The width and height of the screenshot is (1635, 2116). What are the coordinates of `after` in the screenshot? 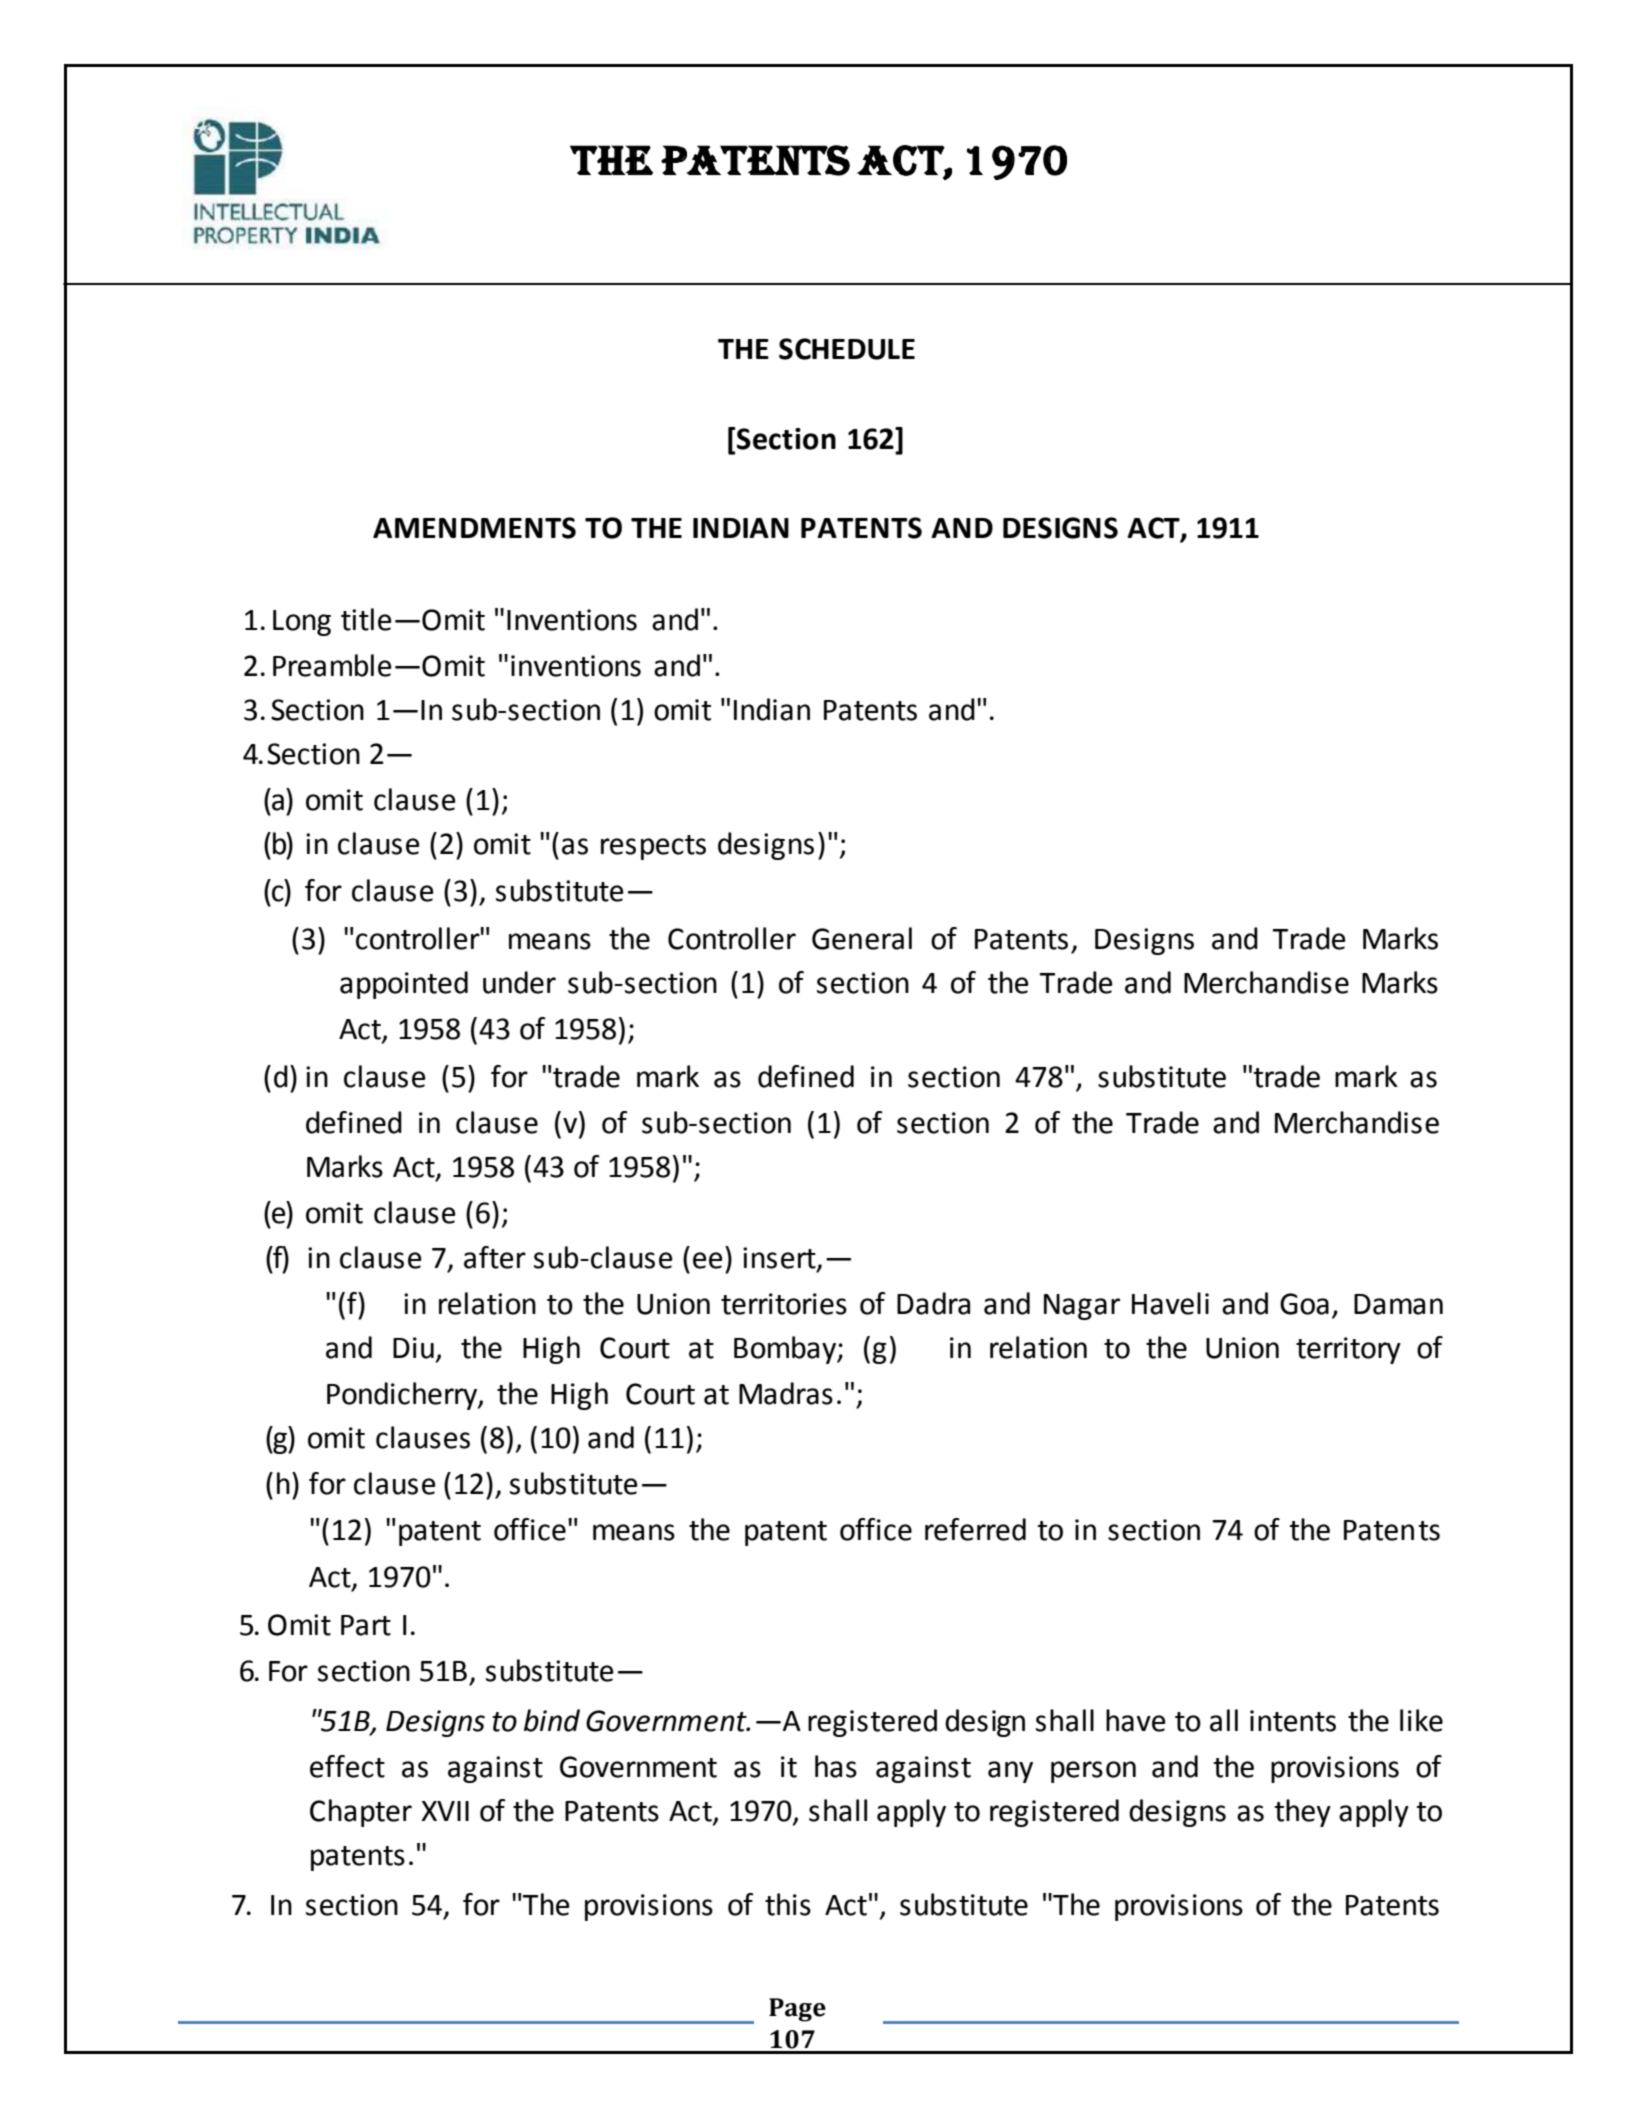 It's located at (495, 1257).
